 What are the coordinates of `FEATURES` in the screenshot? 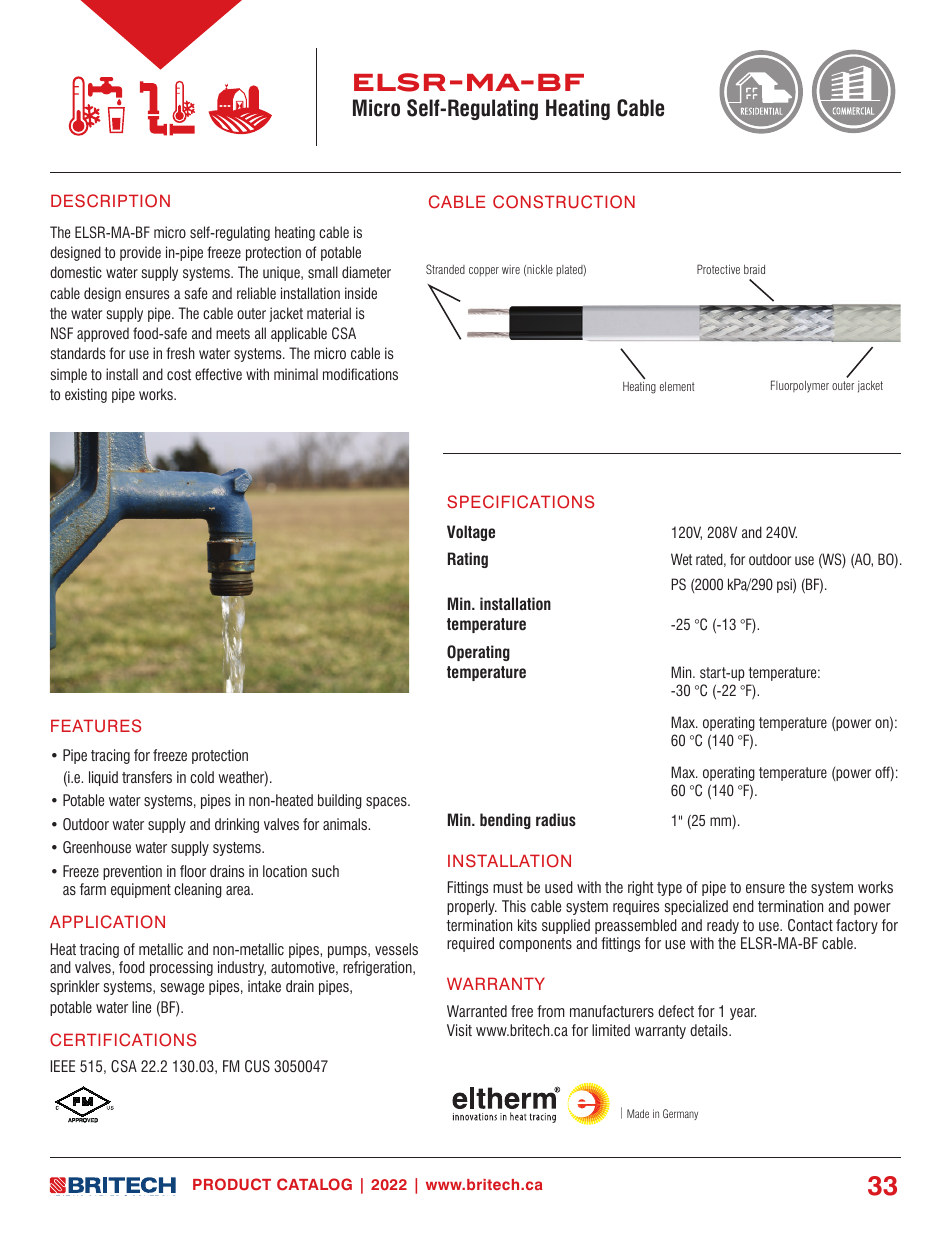 It's located at (96, 726).
